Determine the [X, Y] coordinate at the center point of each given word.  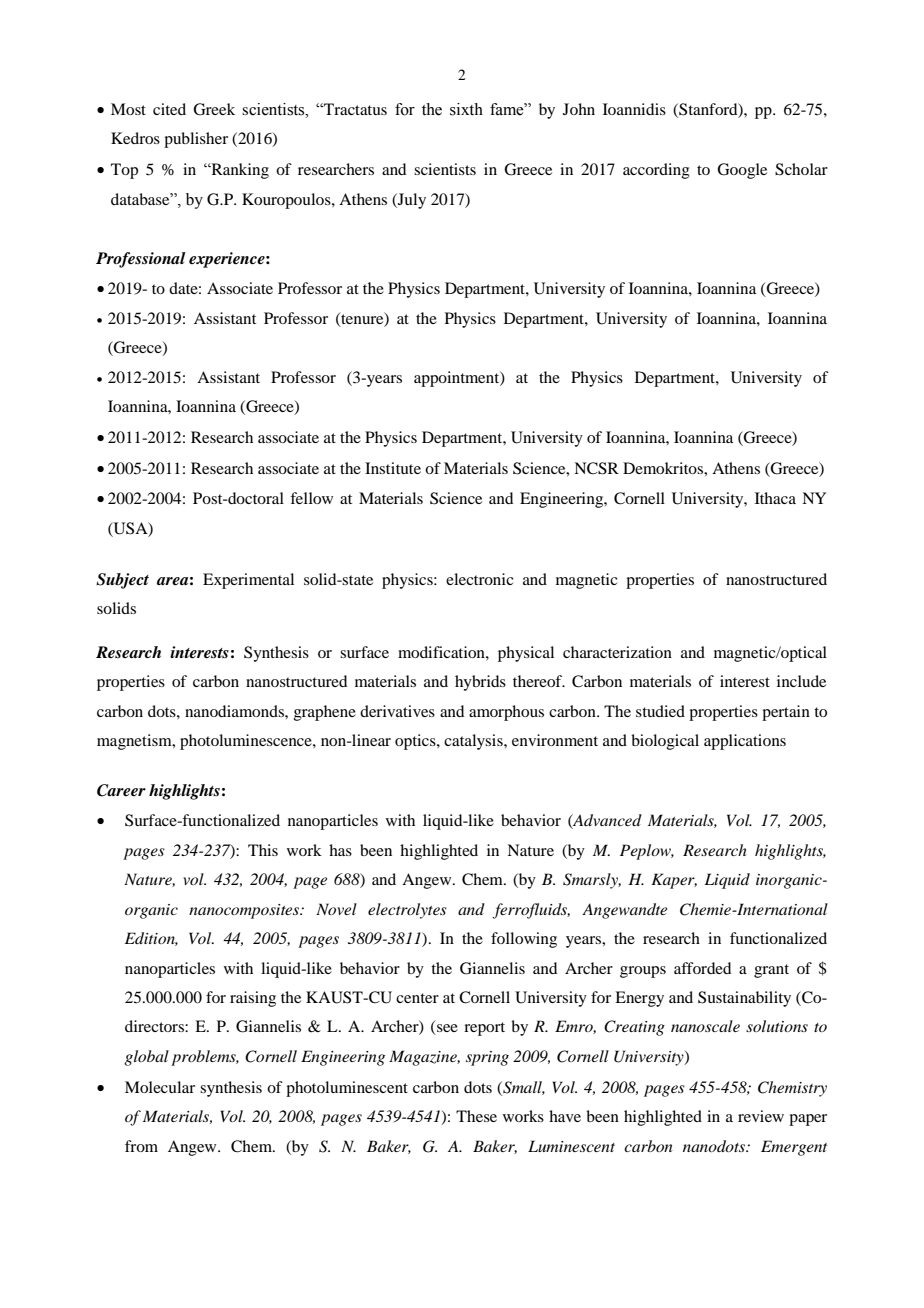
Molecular [160, 1087]
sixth [466, 109]
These [476, 1116]
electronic [479, 579]
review [761, 1116]
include [801, 681]
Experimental [248, 581]
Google [742, 171]
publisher [196, 140]
